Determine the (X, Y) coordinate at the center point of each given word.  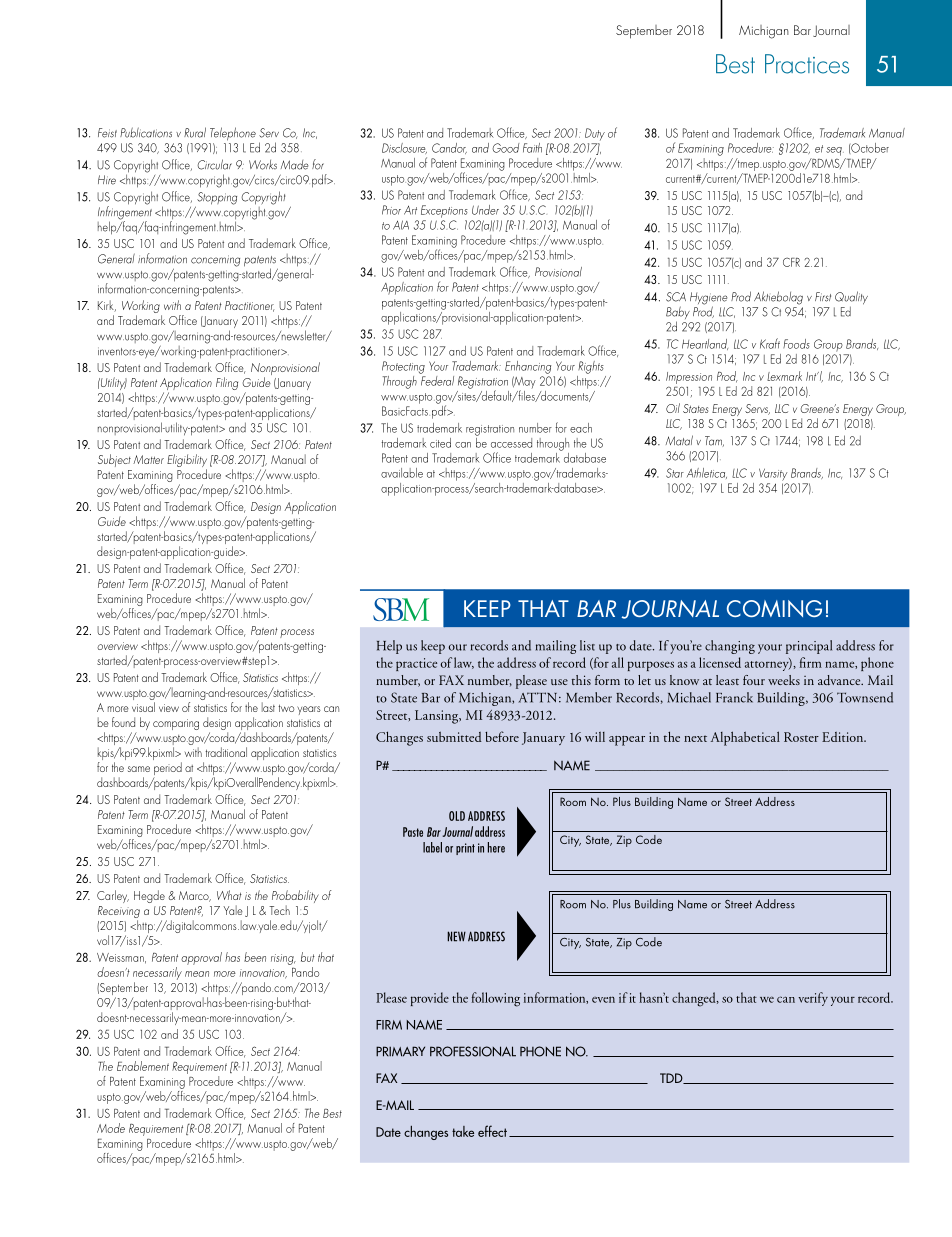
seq (835, 151)
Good (505, 148)
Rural (195, 132)
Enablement (143, 1066)
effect (492, 1131)
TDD (672, 1078)
